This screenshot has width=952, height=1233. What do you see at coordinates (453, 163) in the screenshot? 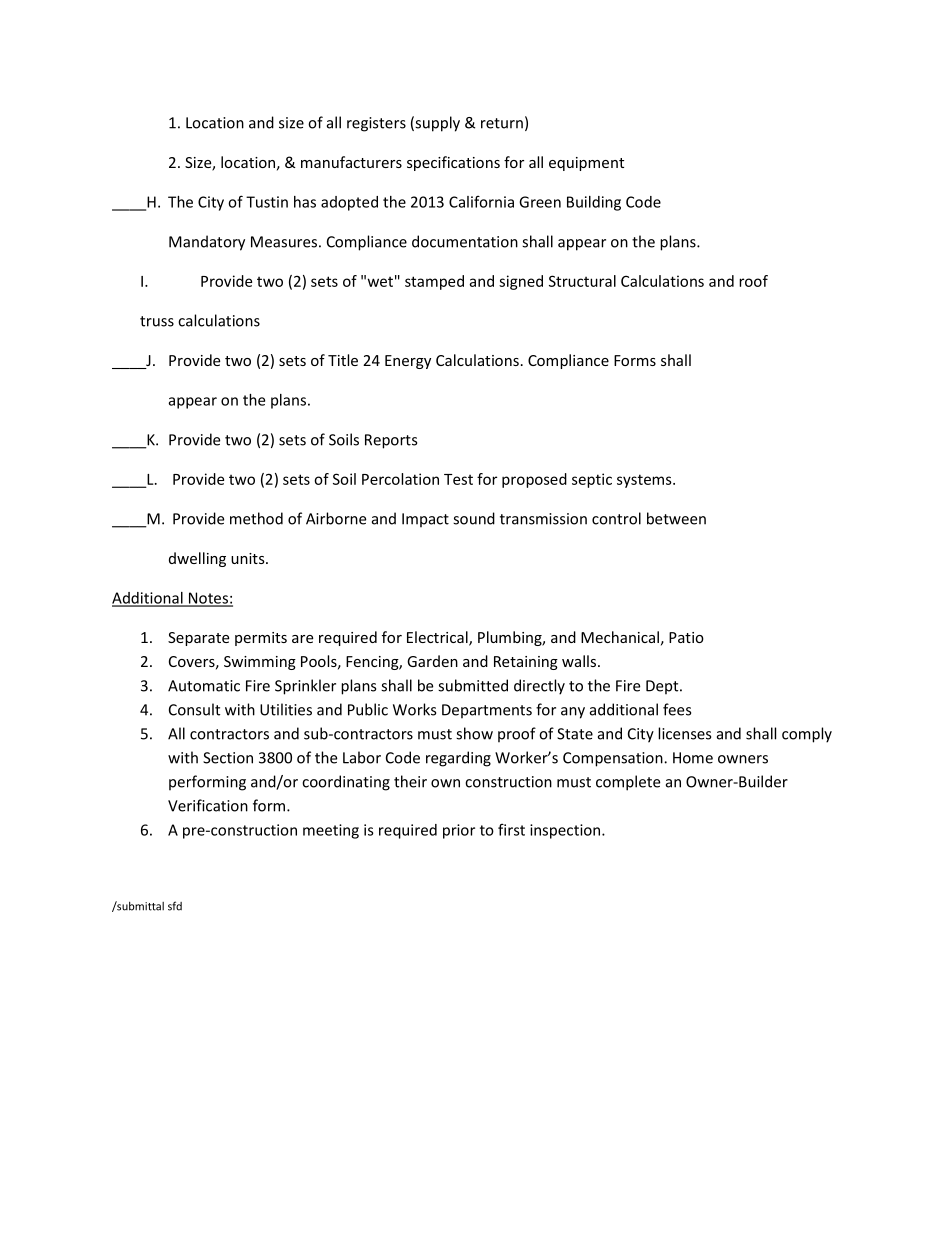
I see `specifications` at bounding box center [453, 163].
